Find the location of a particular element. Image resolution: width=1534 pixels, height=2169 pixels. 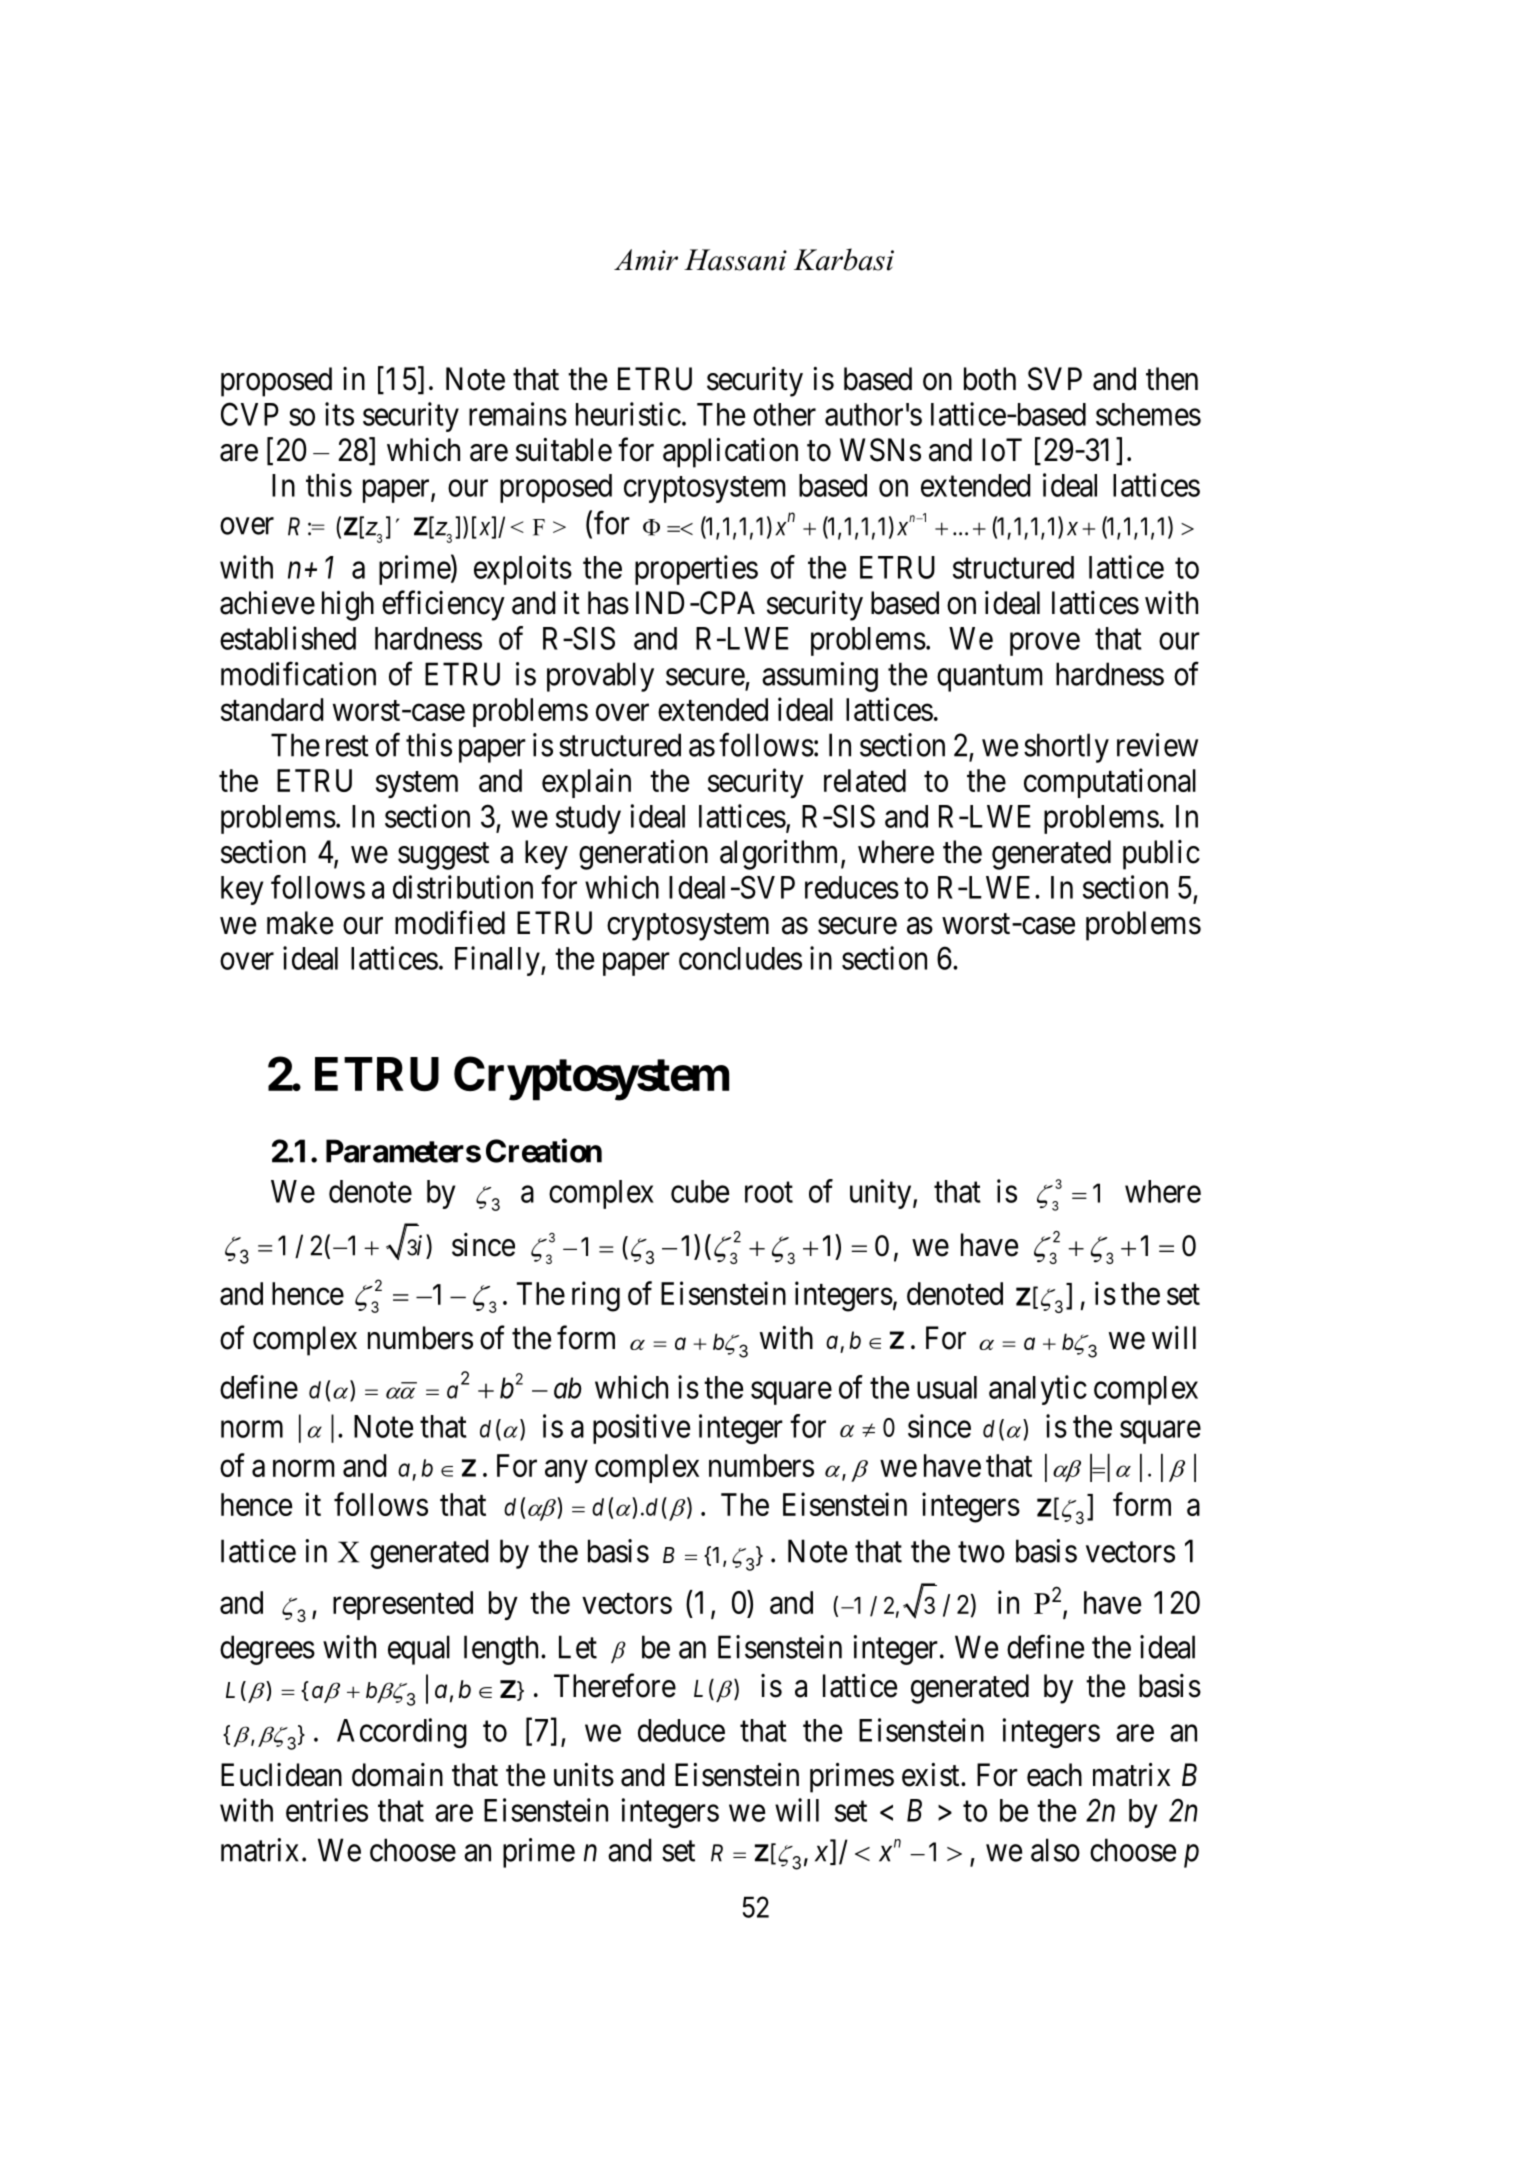

CVP is located at coordinates (250, 414).
